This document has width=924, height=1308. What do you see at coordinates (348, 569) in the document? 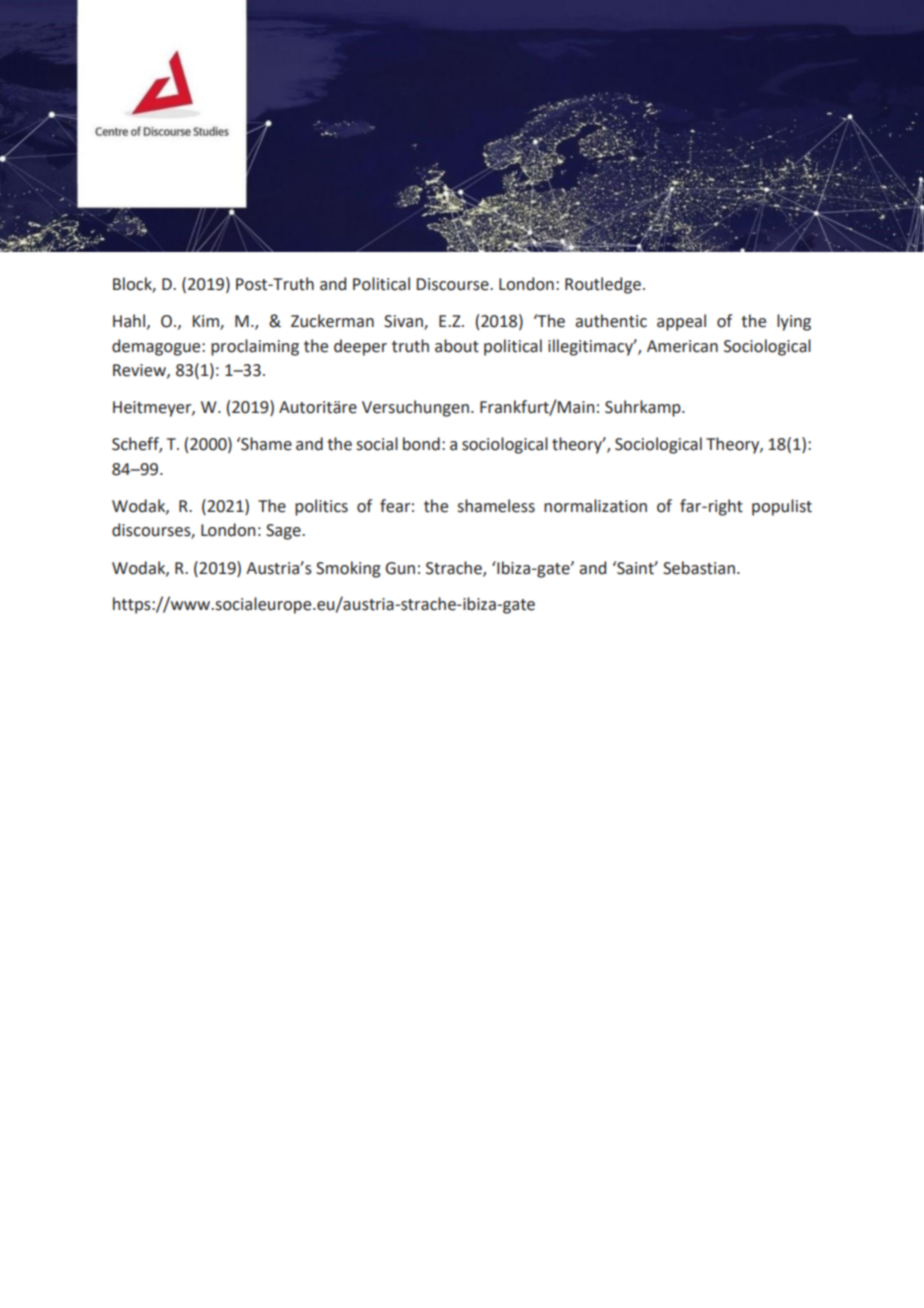
I see `Smoking` at bounding box center [348, 569].
